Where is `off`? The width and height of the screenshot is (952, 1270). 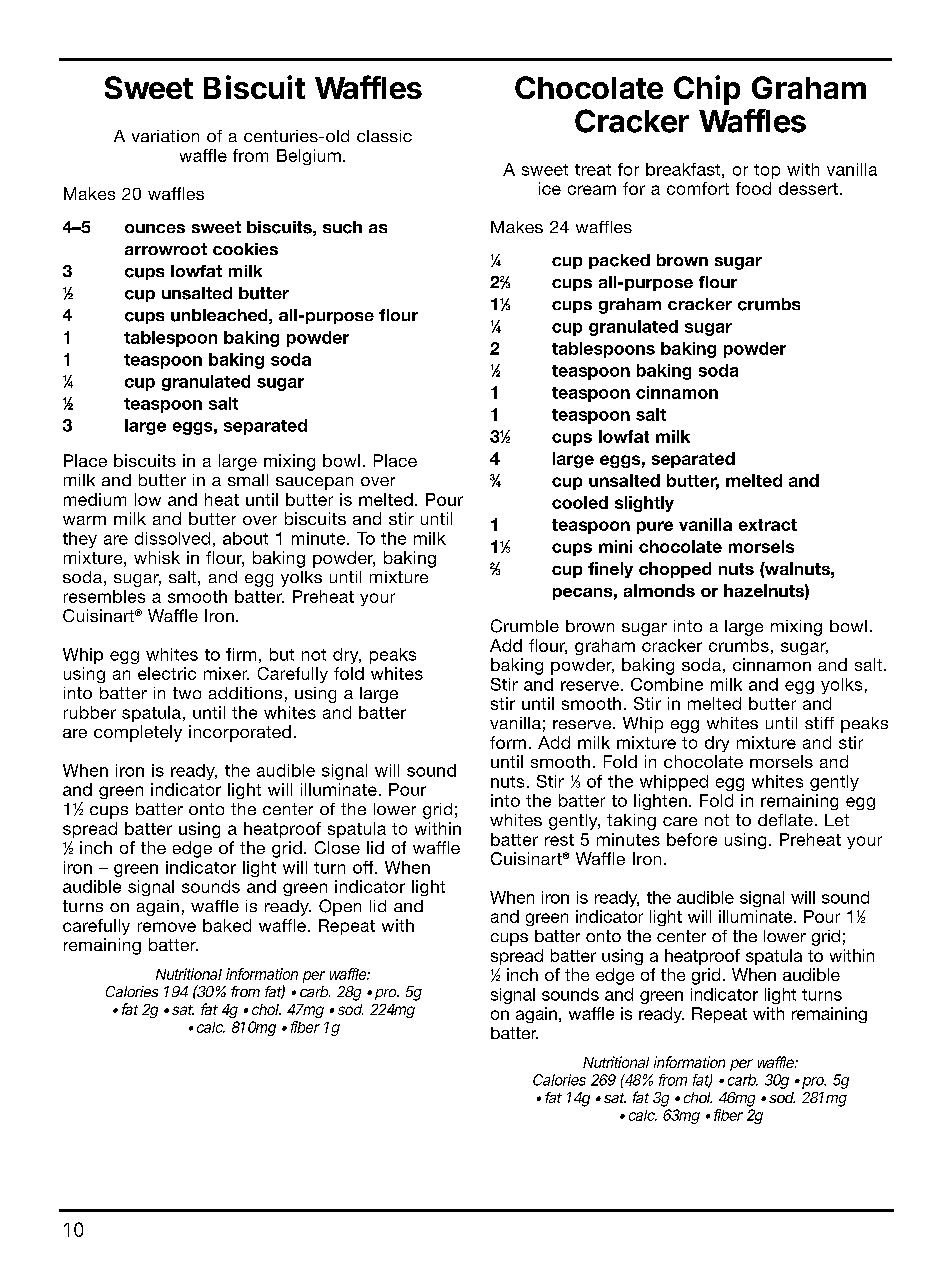
off is located at coordinates (364, 867).
